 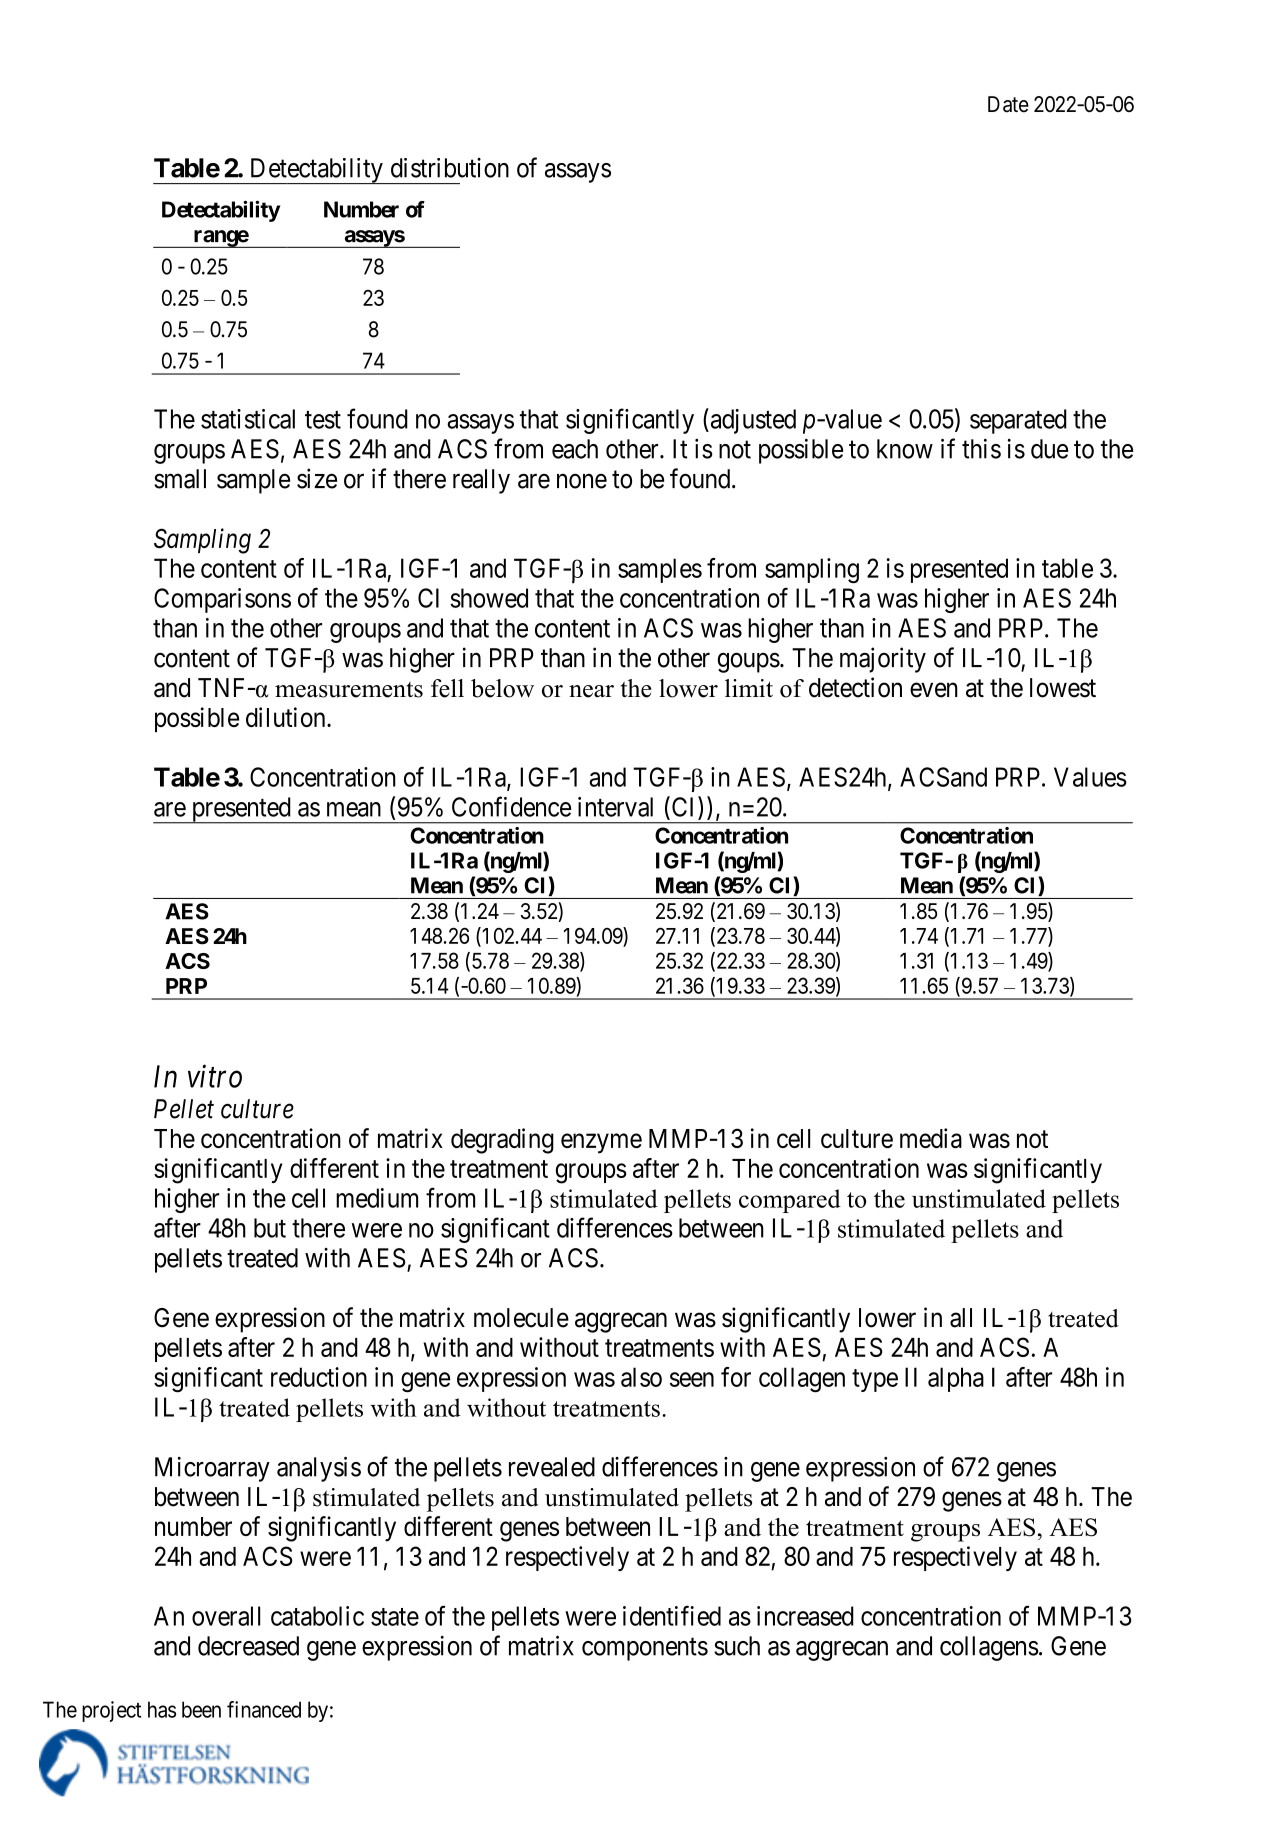 I want to click on know, so click(x=905, y=449).
